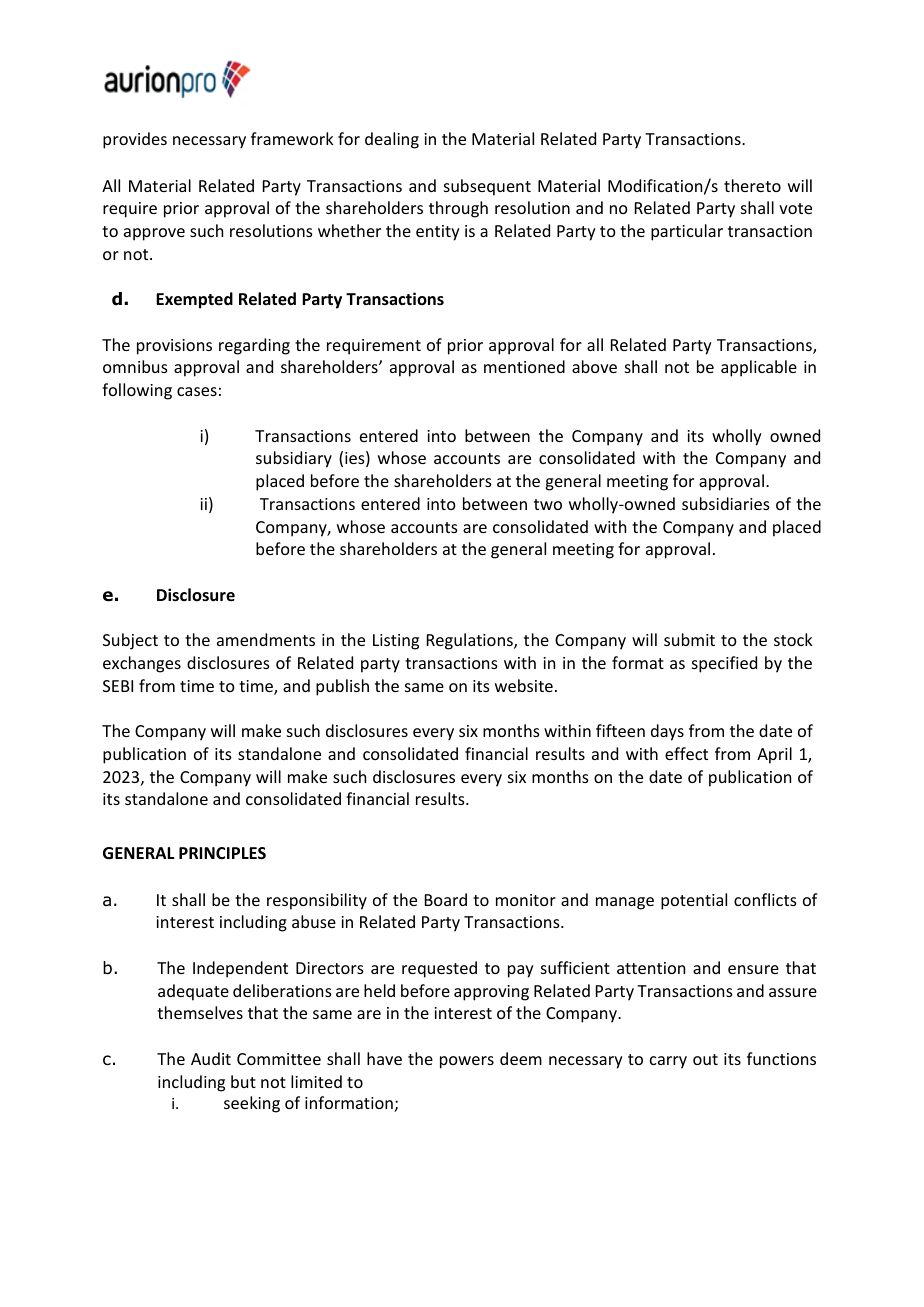 Image resolution: width=924 pixels, height=1307 pixels. Describe the element at coordinates (294, 459) in the screenshot. I see `subsidiary` at that location.
